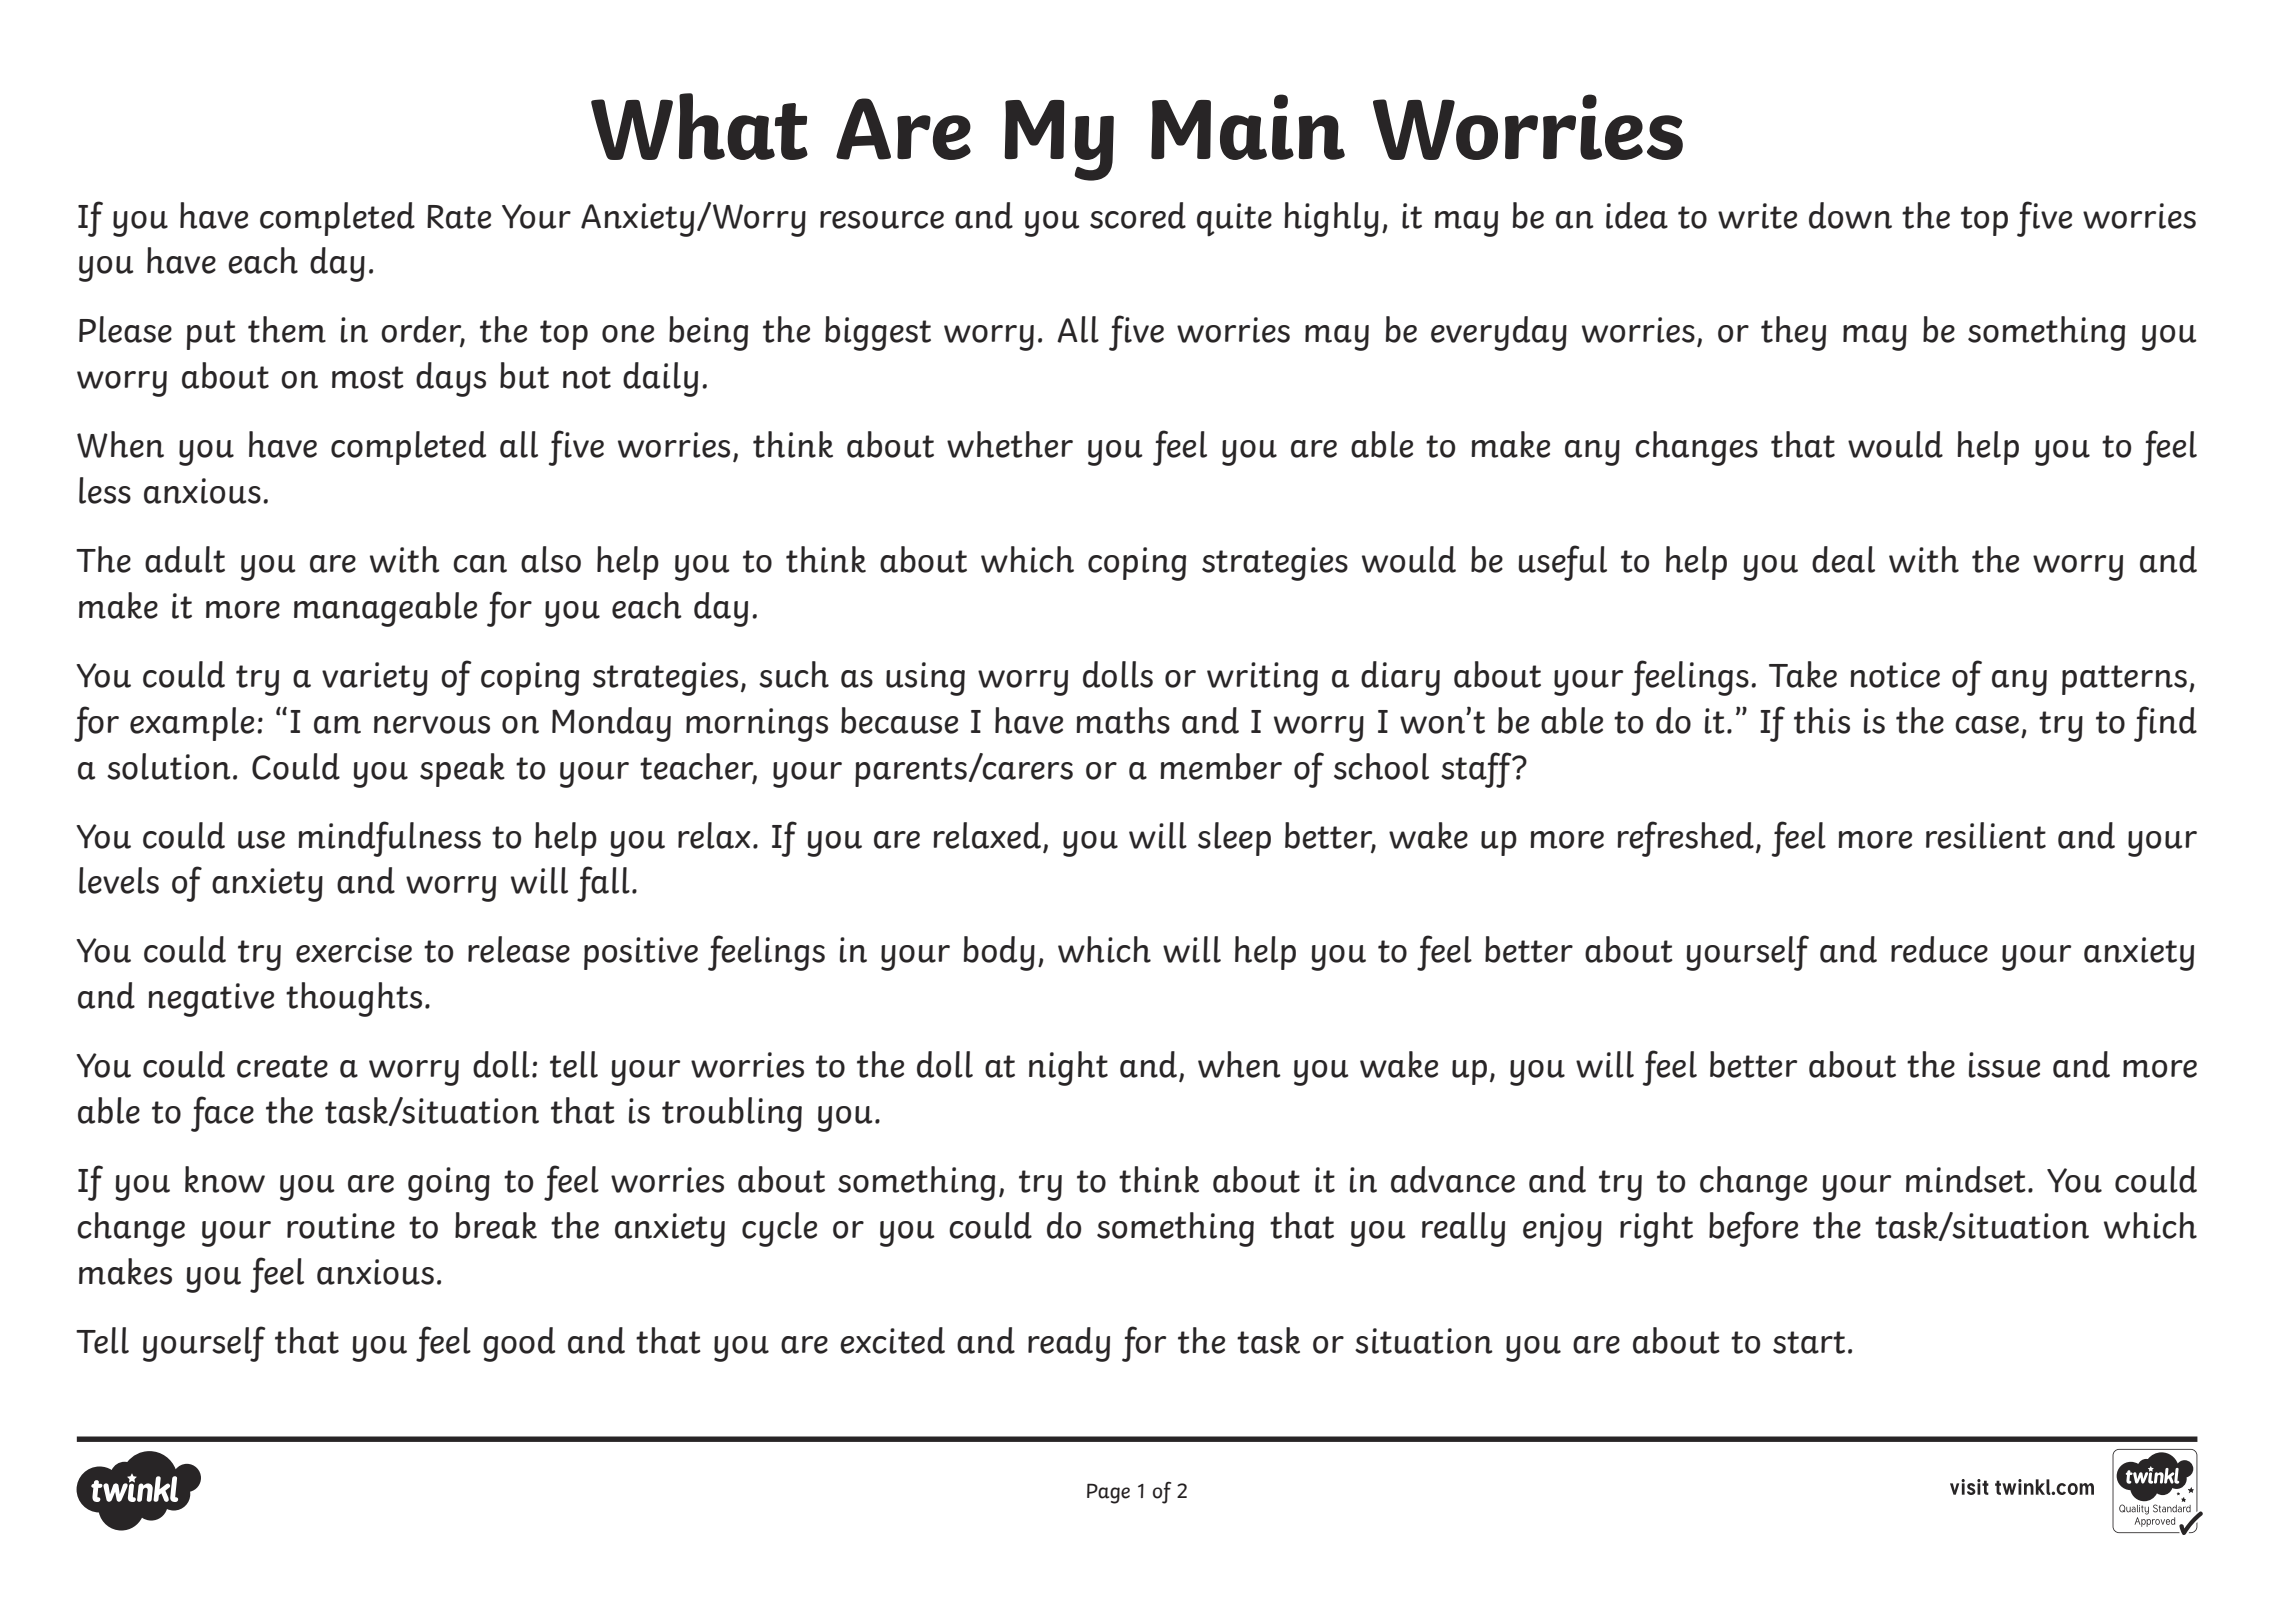  I want to click on mindfulness, so click(389, 839).
